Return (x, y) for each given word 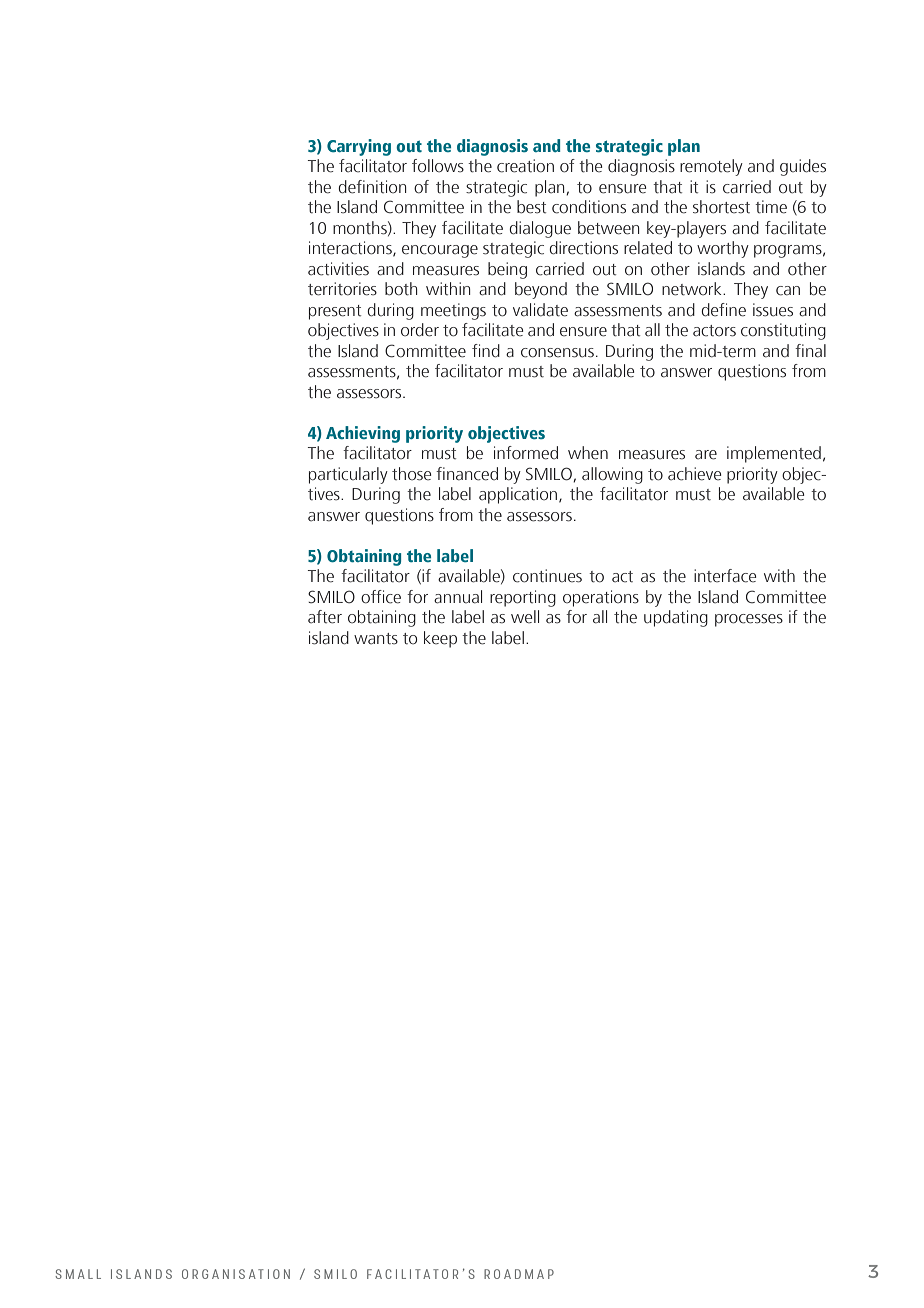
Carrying (359, 147)
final (810, 351)
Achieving (363, 434)
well (525, 617)
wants (376, 639)
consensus (557, 353)
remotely (711, 167)
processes (749, 620)
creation (525, 166)
